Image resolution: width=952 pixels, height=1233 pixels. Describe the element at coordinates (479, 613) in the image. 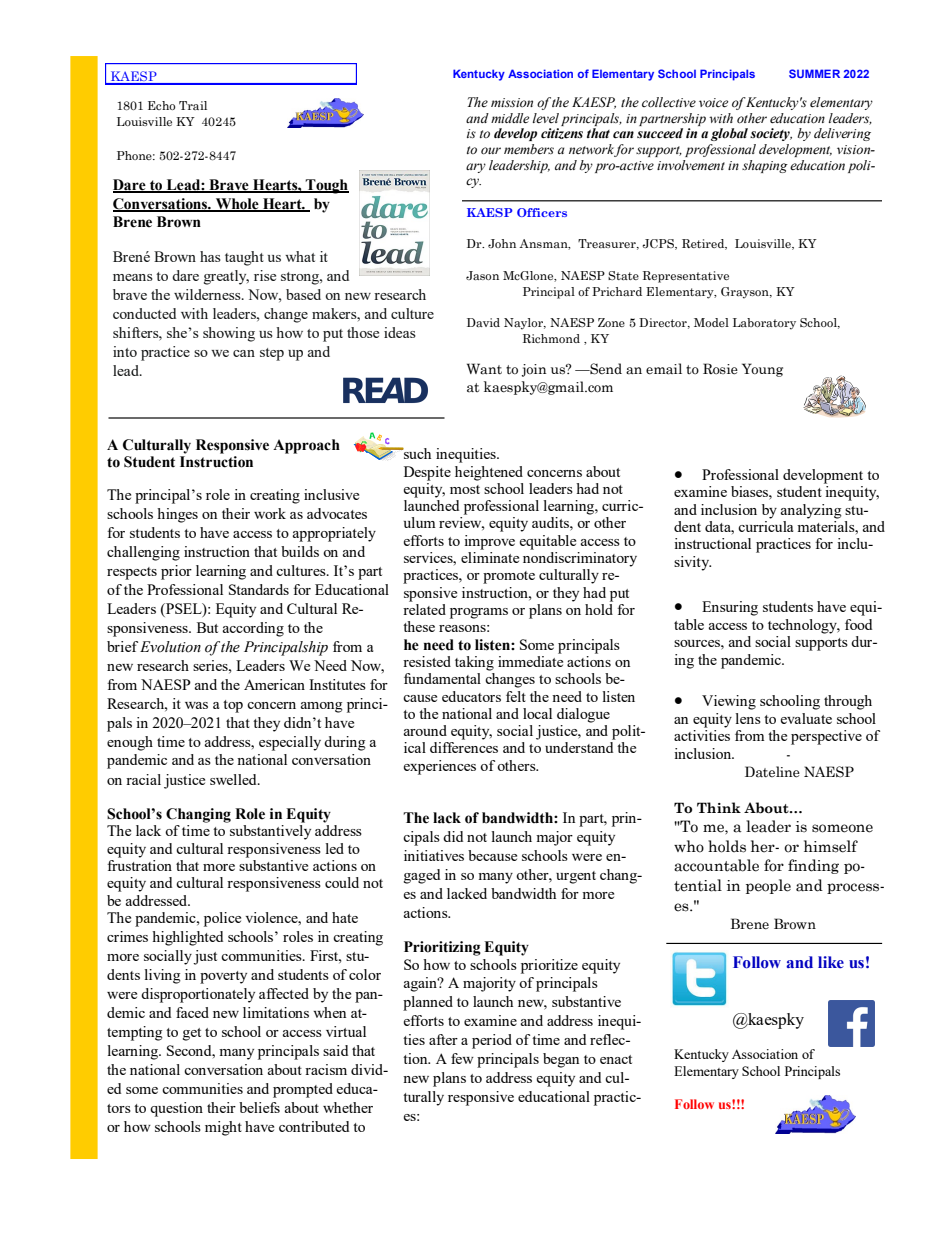

I see `programs` at that location.
